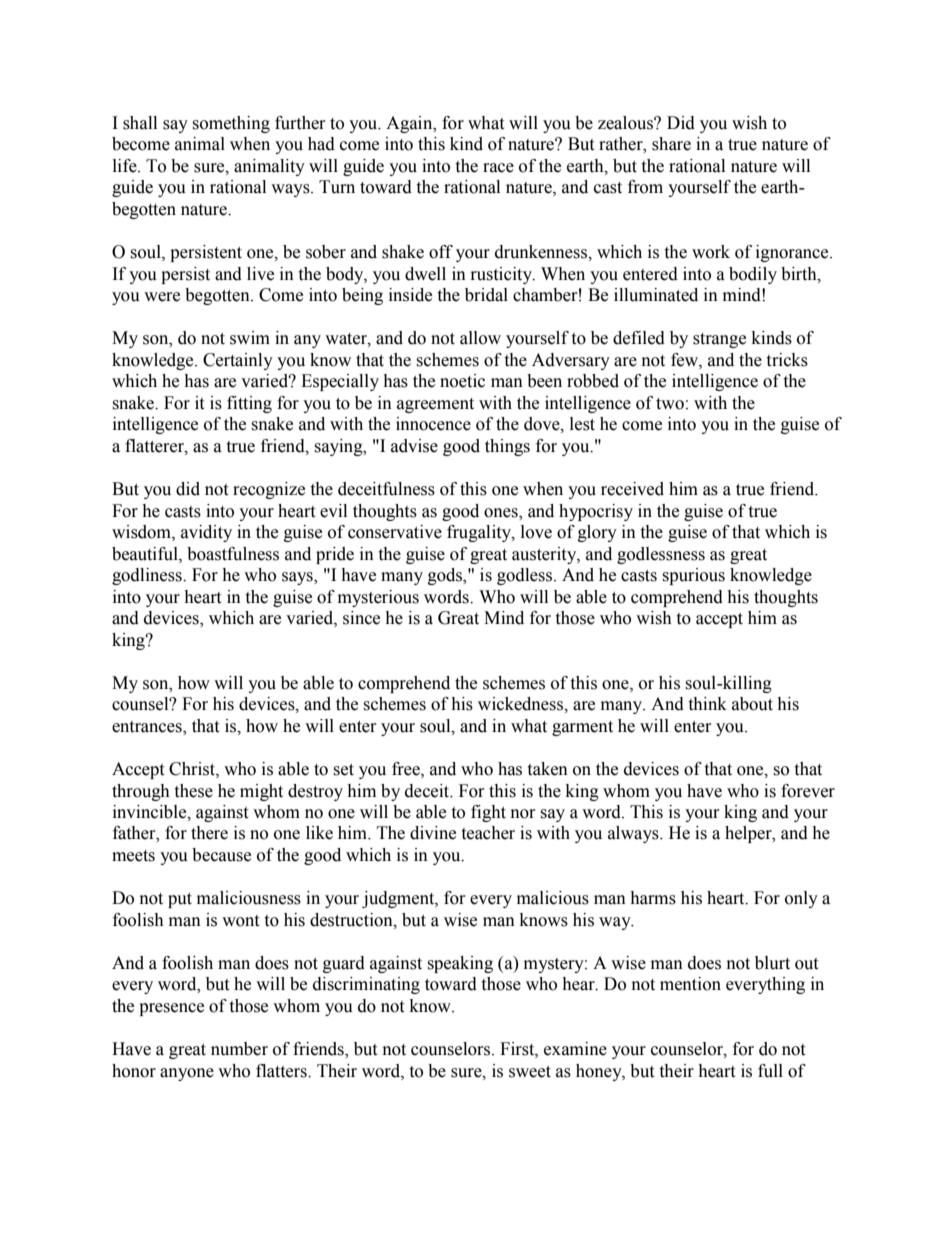 The width and height of the screenshot is (952, 1233). Describe the element at coordinates (693, 576) in the screenshot. I see `spurious` at that location.
